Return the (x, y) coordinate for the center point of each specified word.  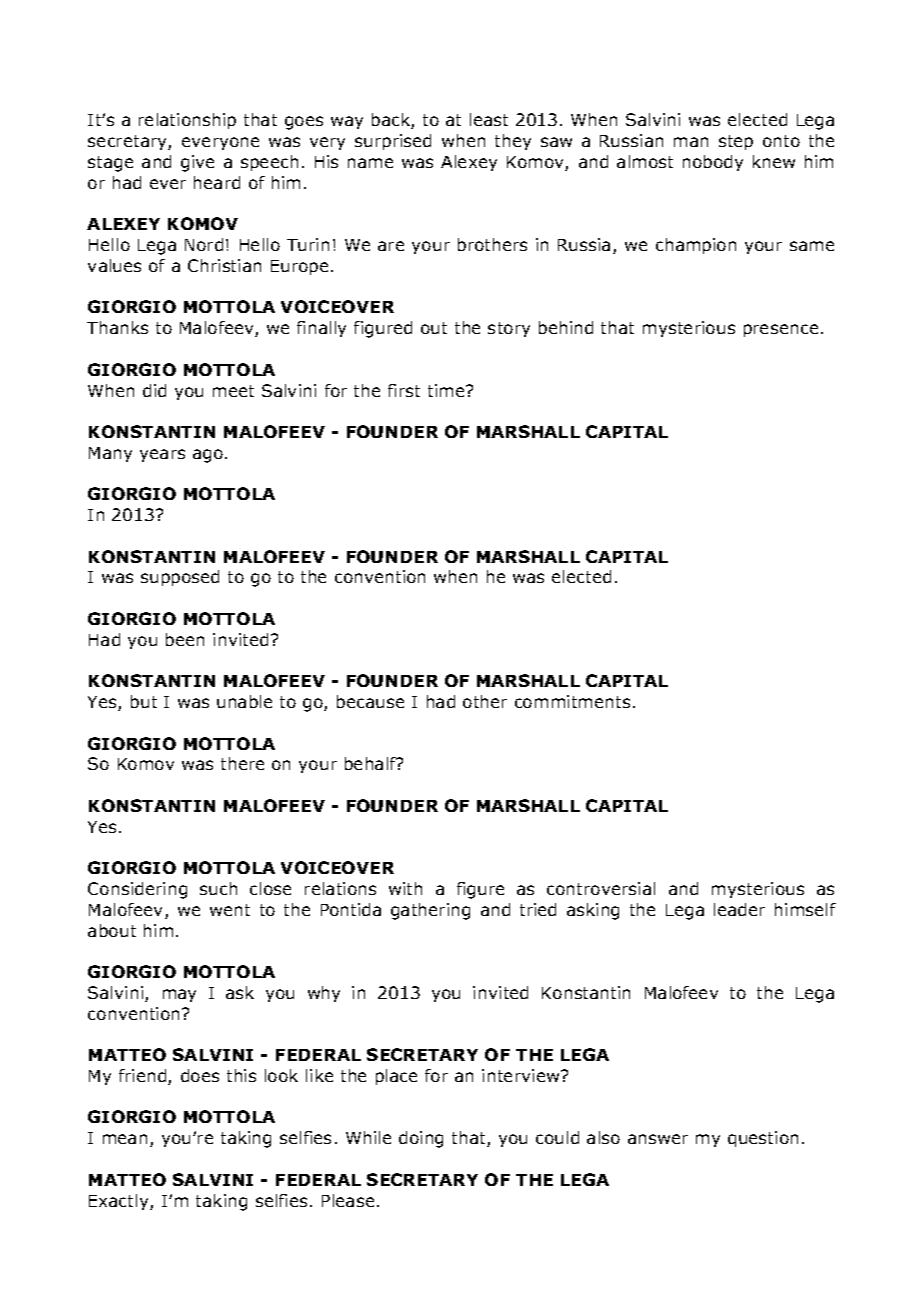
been (185, 639)
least (489, 119)
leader (739, 909)
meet (233, 391)
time (447, 390)
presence (781, 330)
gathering (430, 911)
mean (125, 1139)
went (230, 910)
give (197, 163)
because (370, 701)
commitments (572, 701)
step (736, 142)
